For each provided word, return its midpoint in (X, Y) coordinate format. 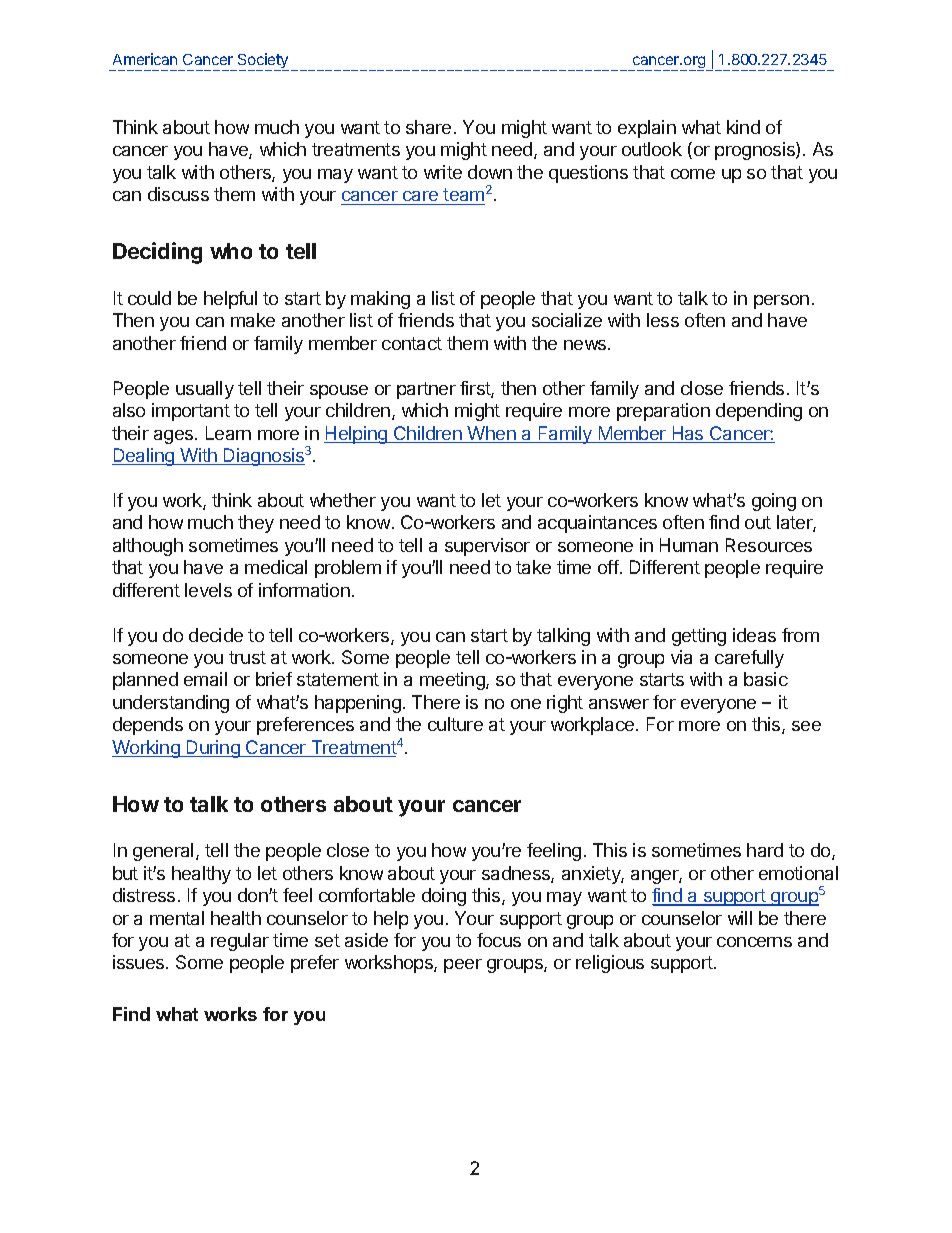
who (231, 251)
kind (743, 127)
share (428, 127)
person (781, 302)
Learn (228, 433)
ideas (754, 635)
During (213, 749)
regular (240, 942)
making (380, 300)
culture (455, 724)
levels (208, 590)
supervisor (487, 547)
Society (262, 62)
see (806, 726)
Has (688, 434)
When (492, 434)
